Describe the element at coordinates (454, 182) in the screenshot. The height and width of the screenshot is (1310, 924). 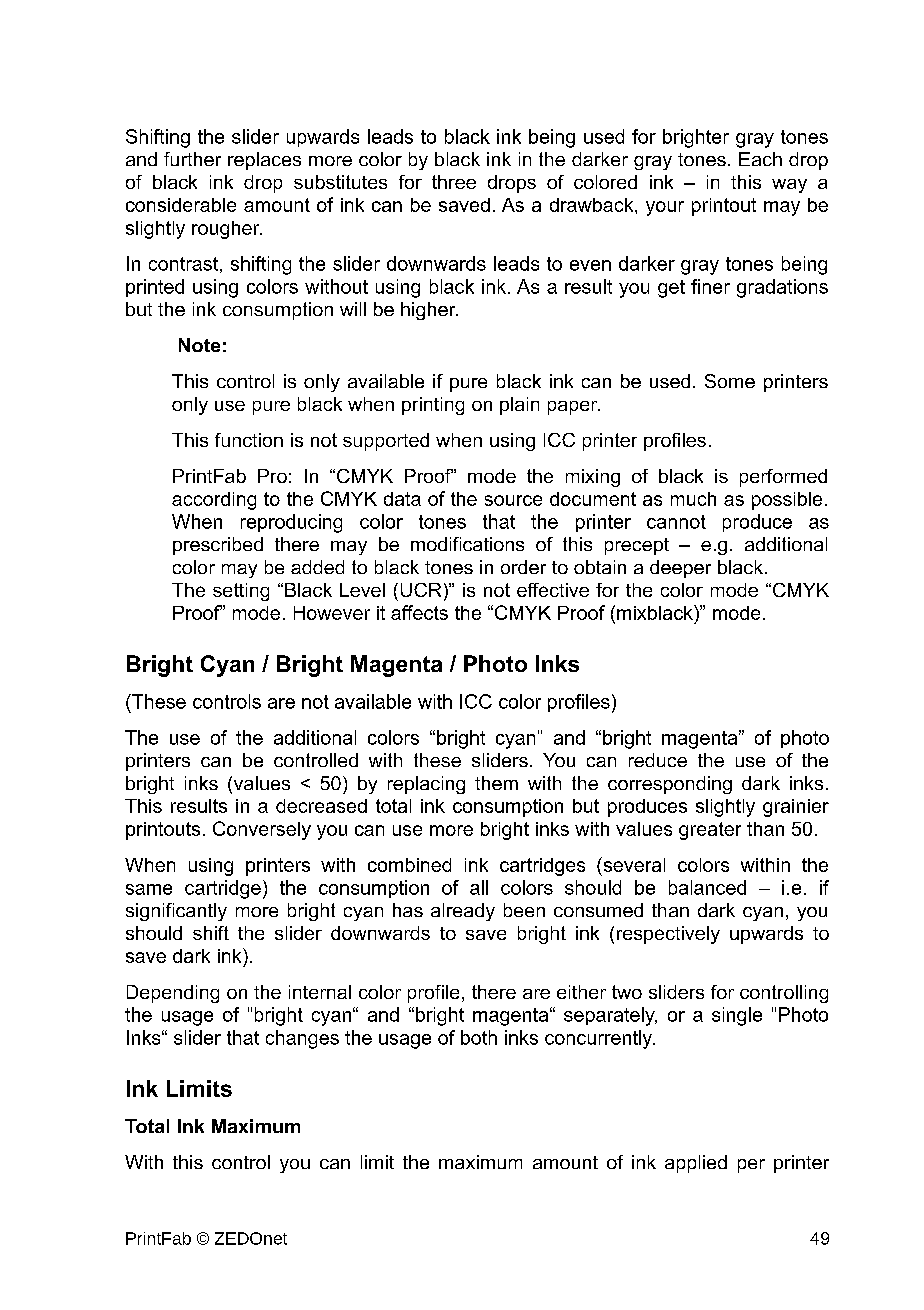
I see `three` at that location.
